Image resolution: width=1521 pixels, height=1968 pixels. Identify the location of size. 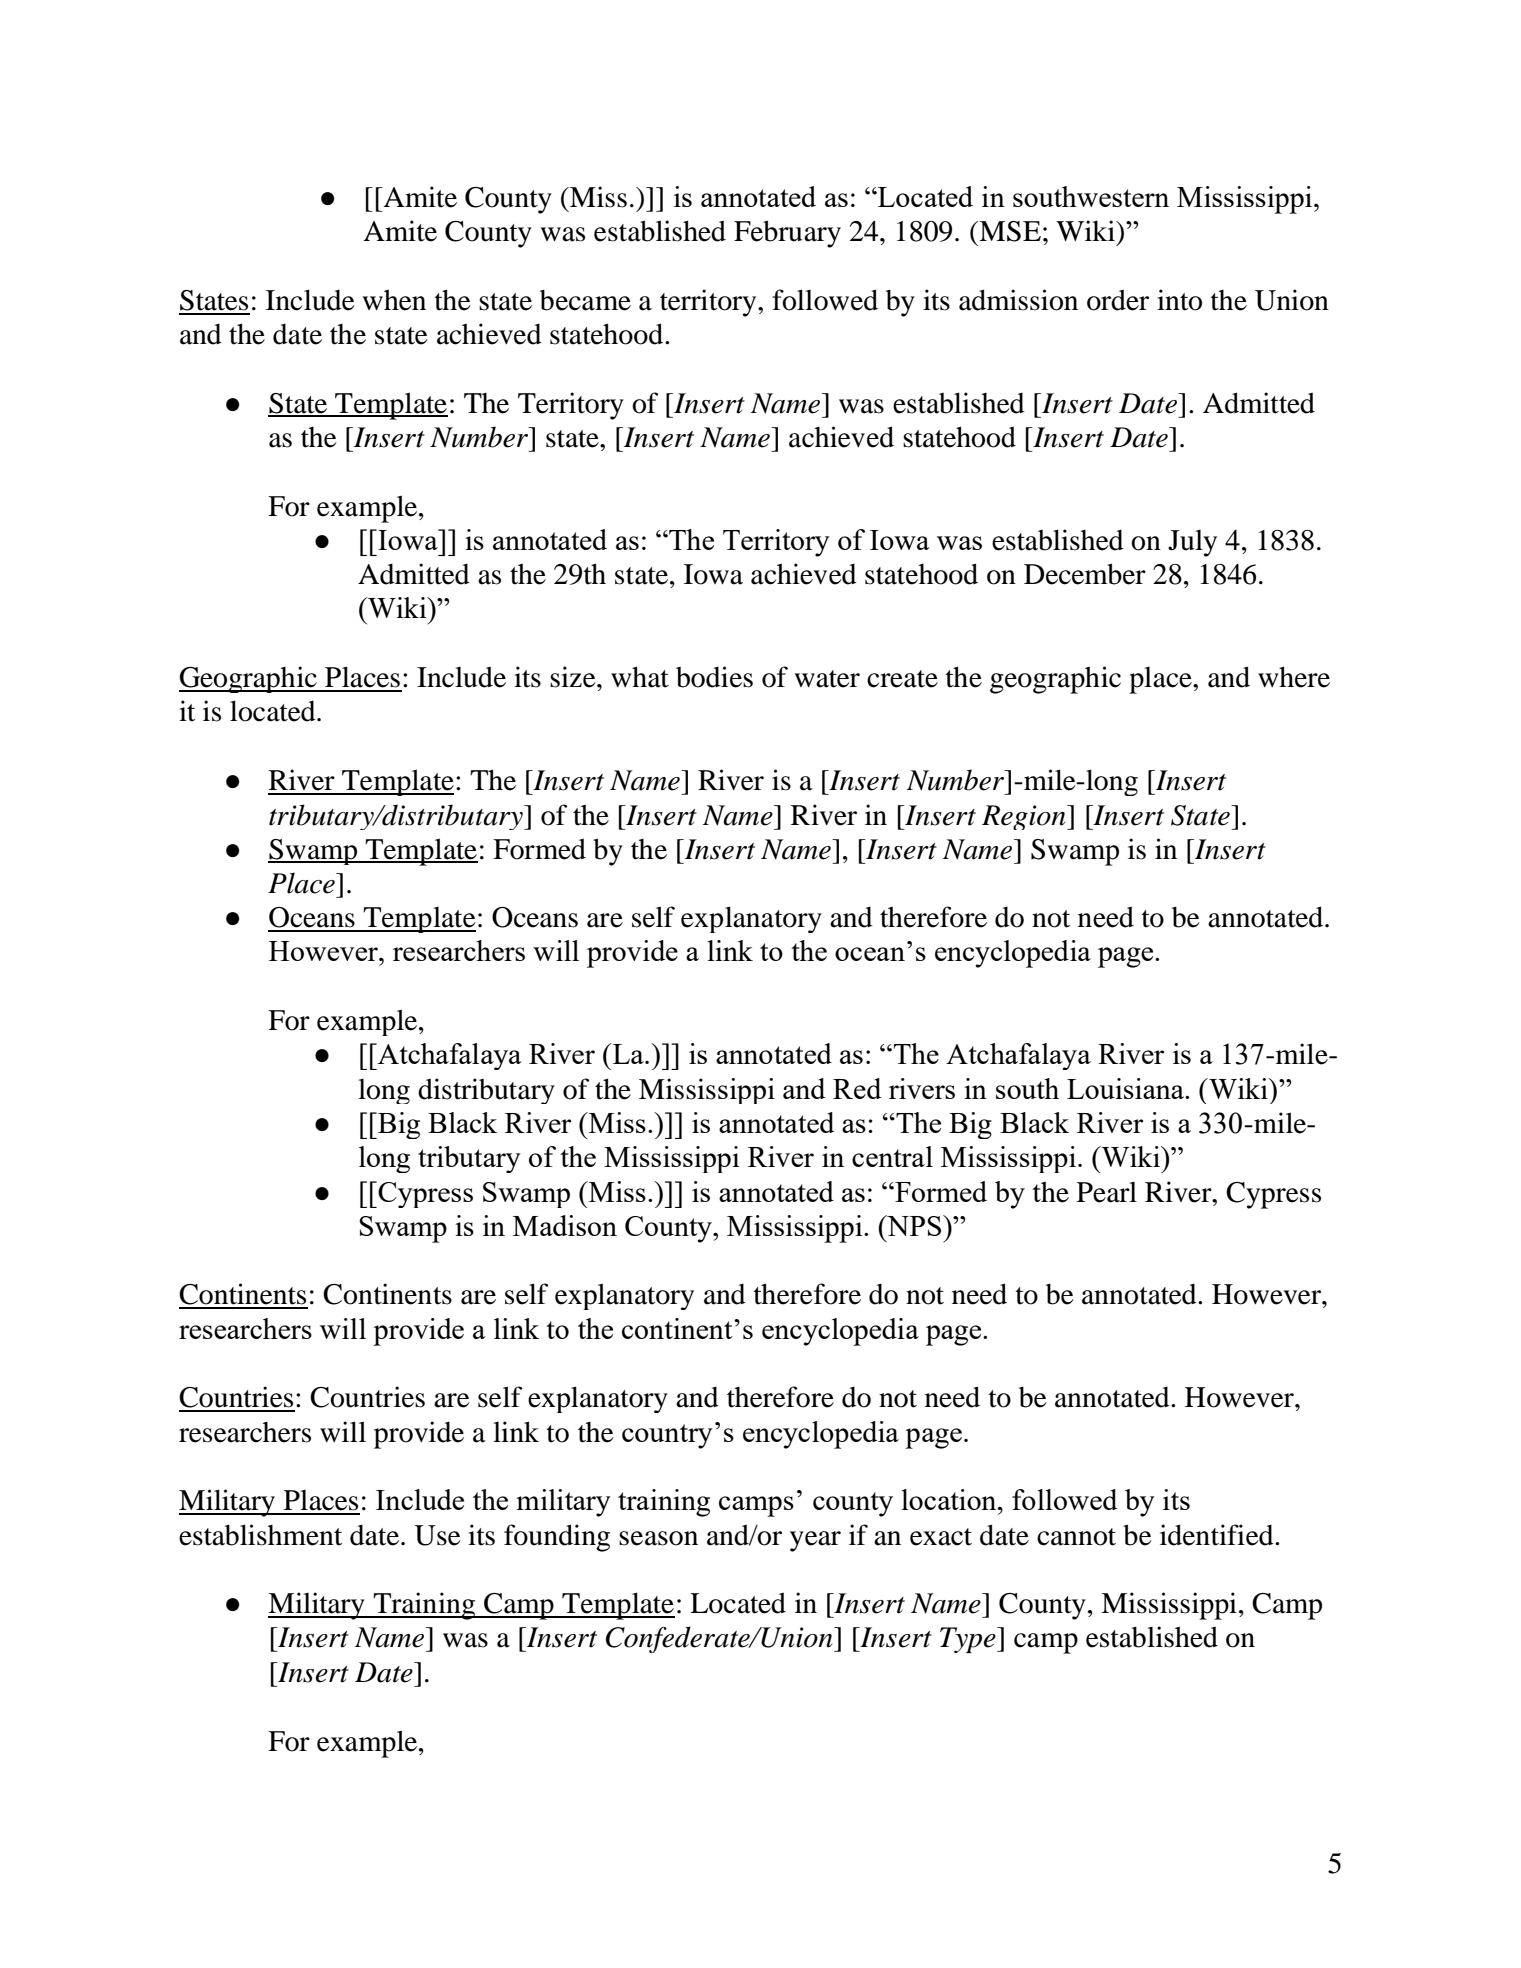
(574, 677).
